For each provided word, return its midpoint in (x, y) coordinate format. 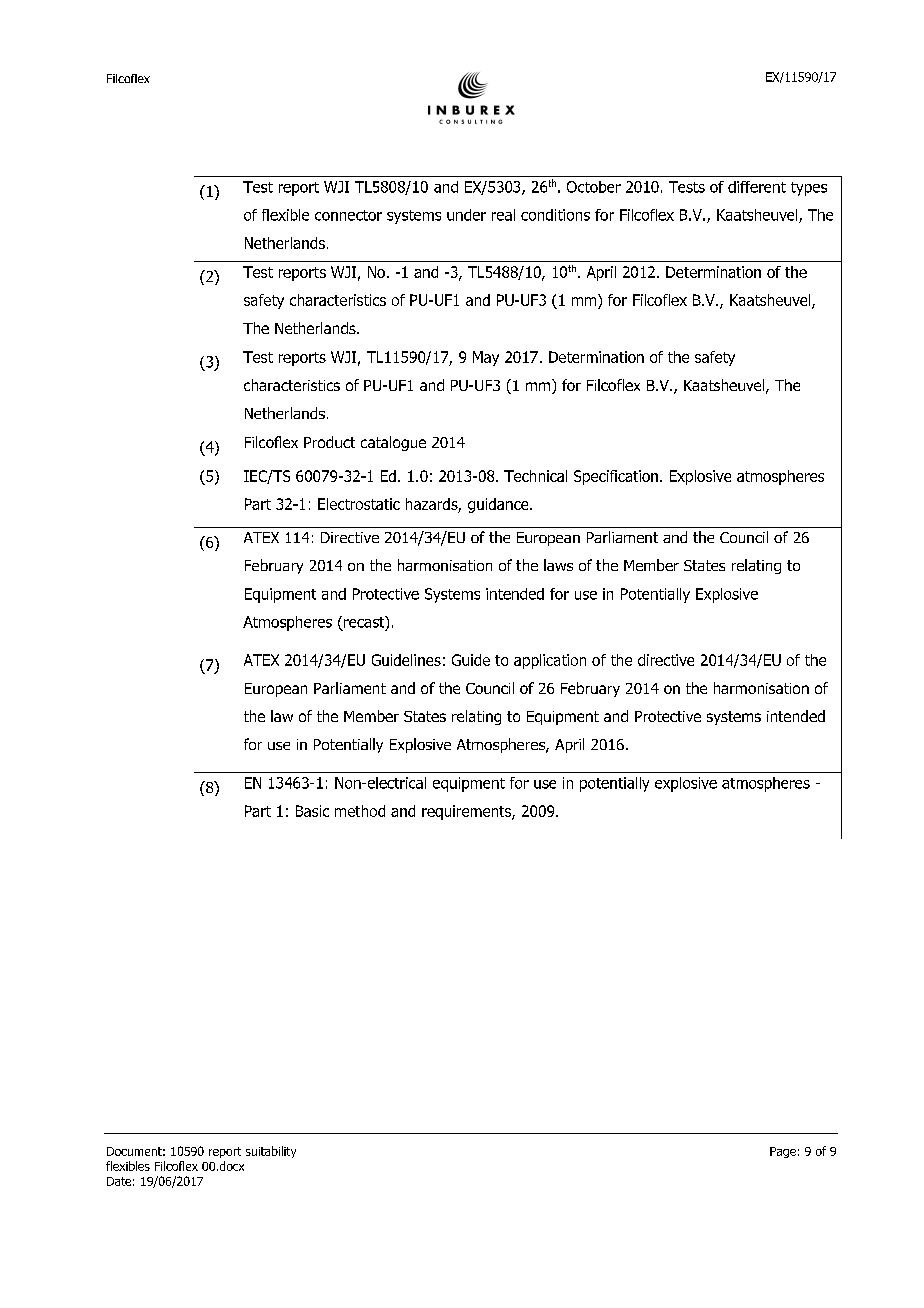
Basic (312, 811)
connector (348, 215)
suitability (271, 1152)
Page (783, 1152)
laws (558, 565)
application (550, 661)
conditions (555, 215)
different (757, 187)
